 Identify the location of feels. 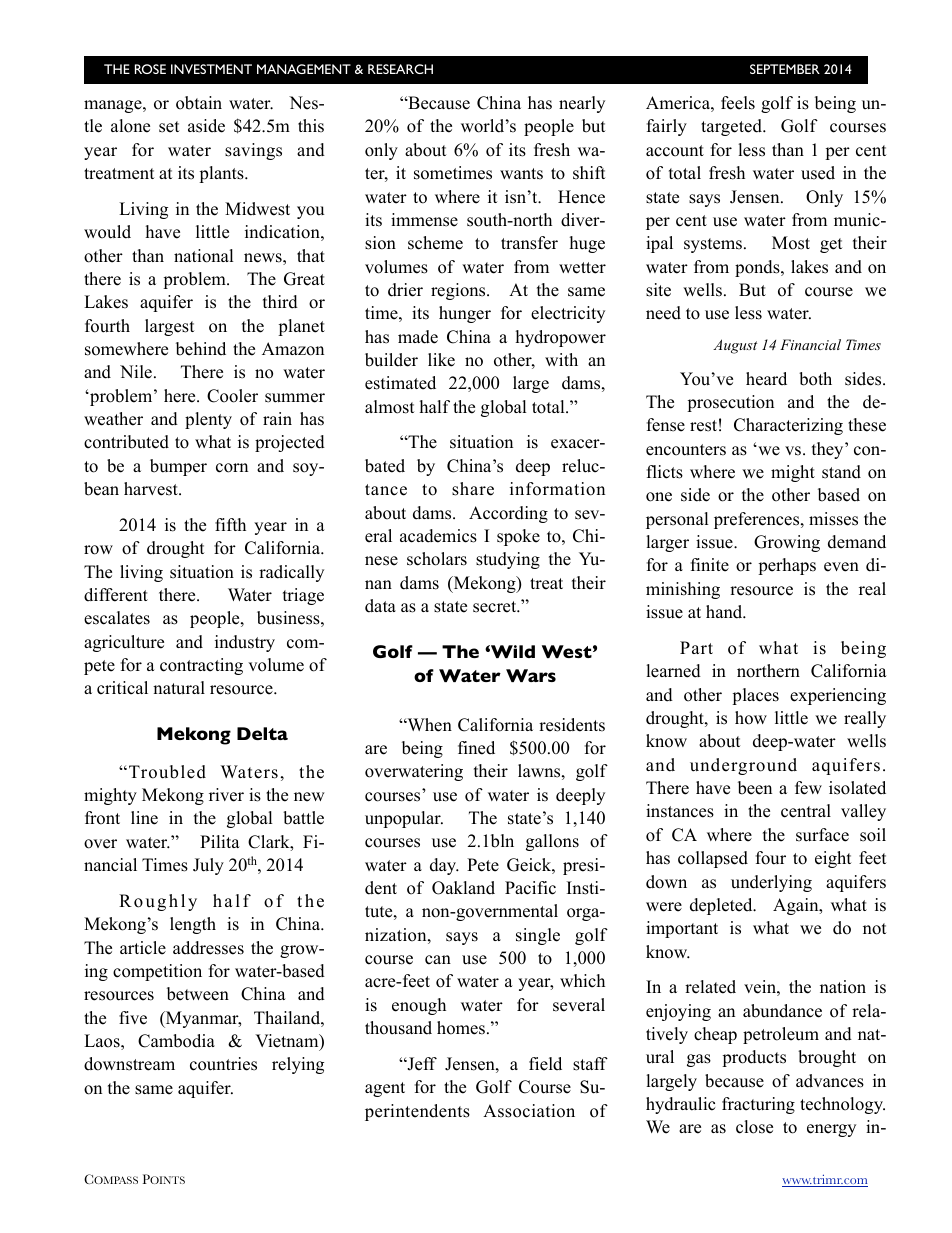
(738, 103).
